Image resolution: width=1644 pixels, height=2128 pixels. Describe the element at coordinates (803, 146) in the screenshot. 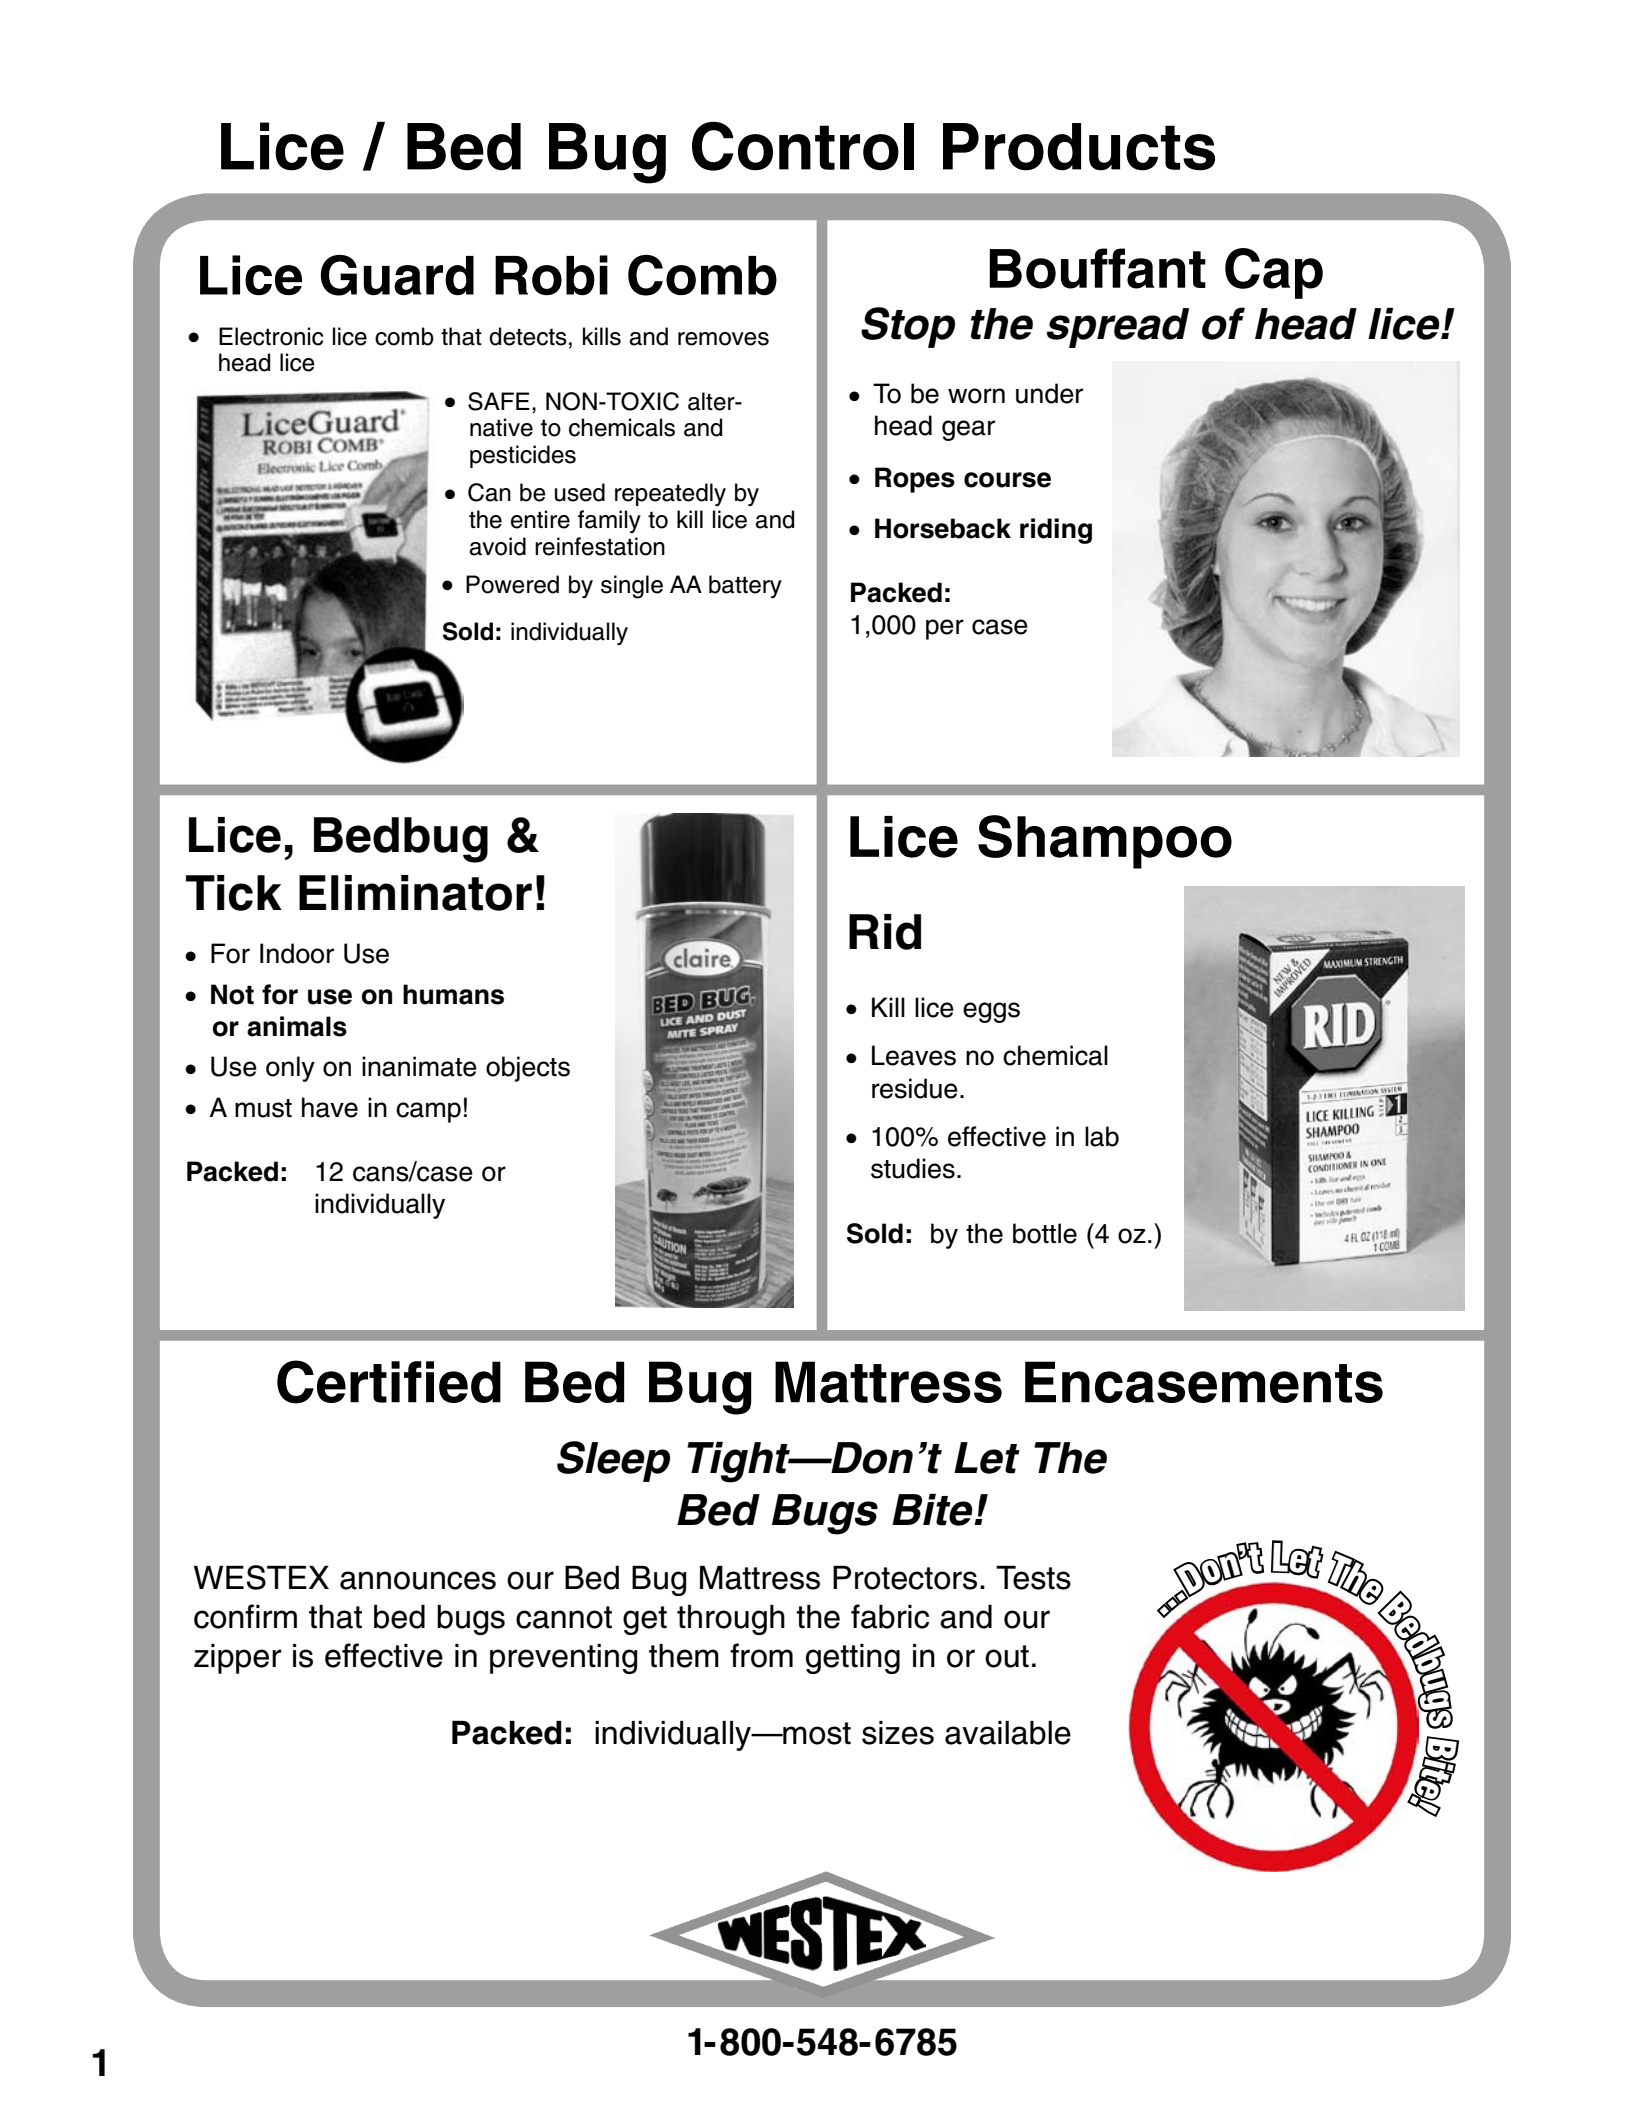

I see `Control` at that location.
